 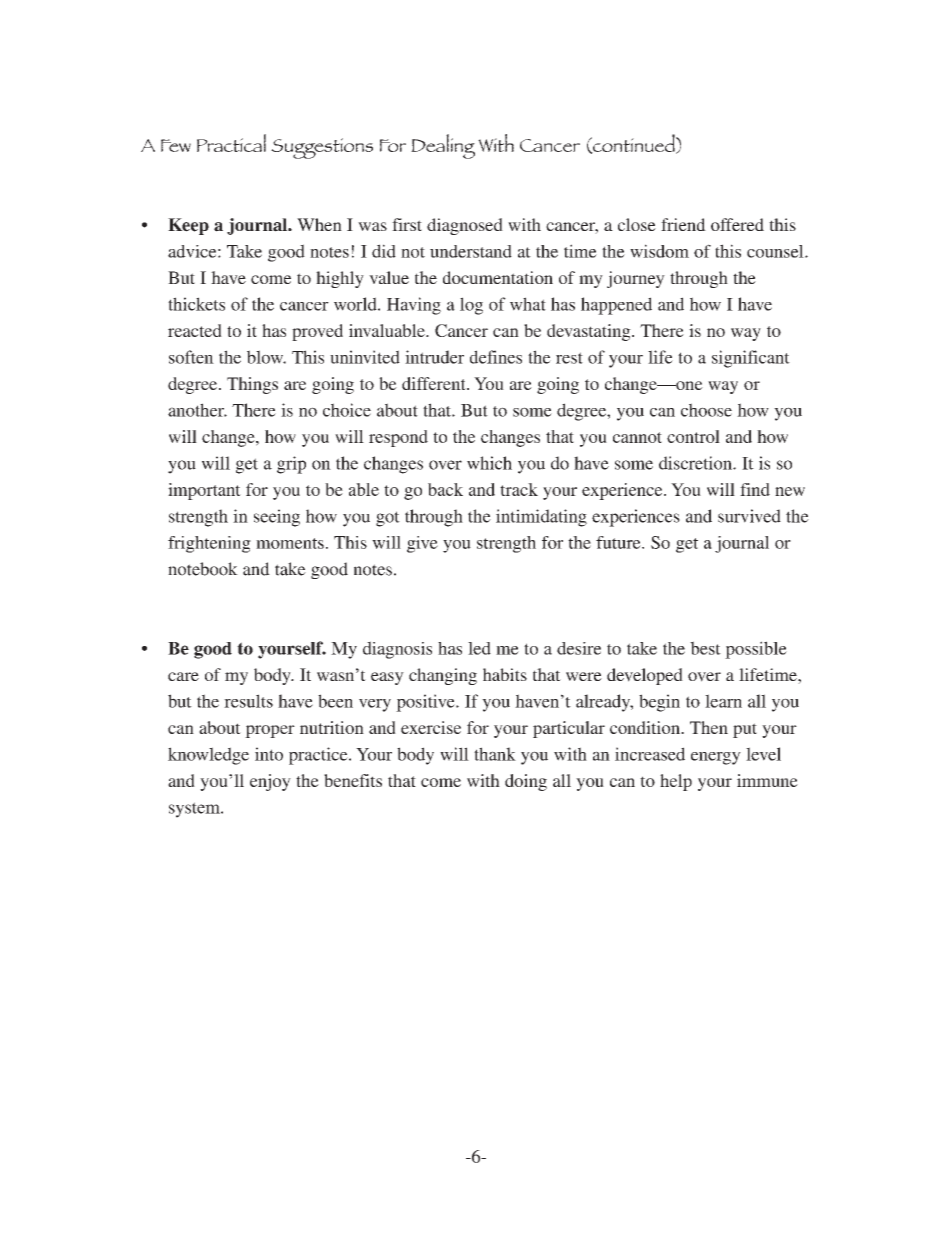 What do you see at coordinates (196, 304) in the screenshot?
I see `thickets` at bounding box center [196, 304].
